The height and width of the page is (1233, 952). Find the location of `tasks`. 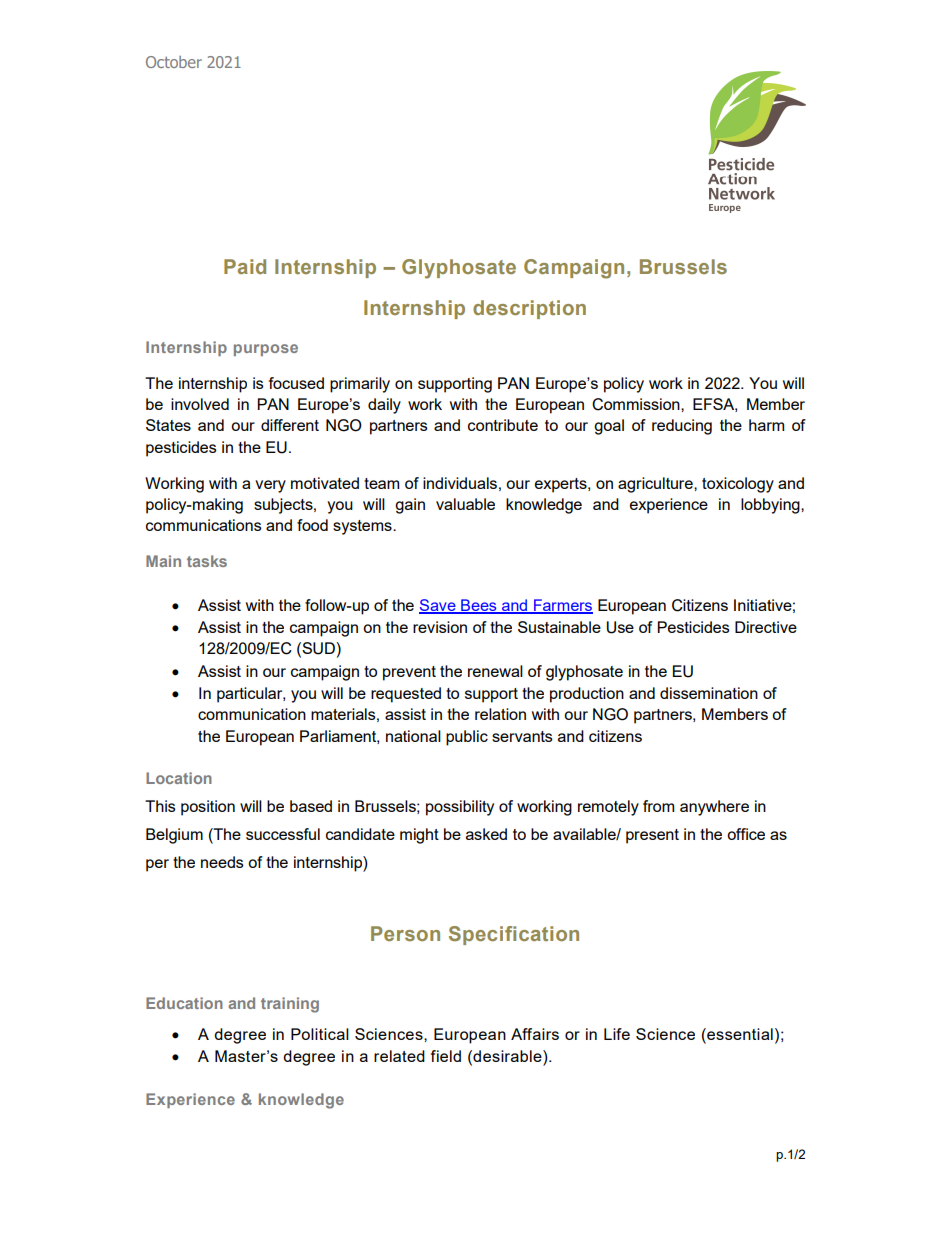

tasks is located at coordinates (207, 561).
